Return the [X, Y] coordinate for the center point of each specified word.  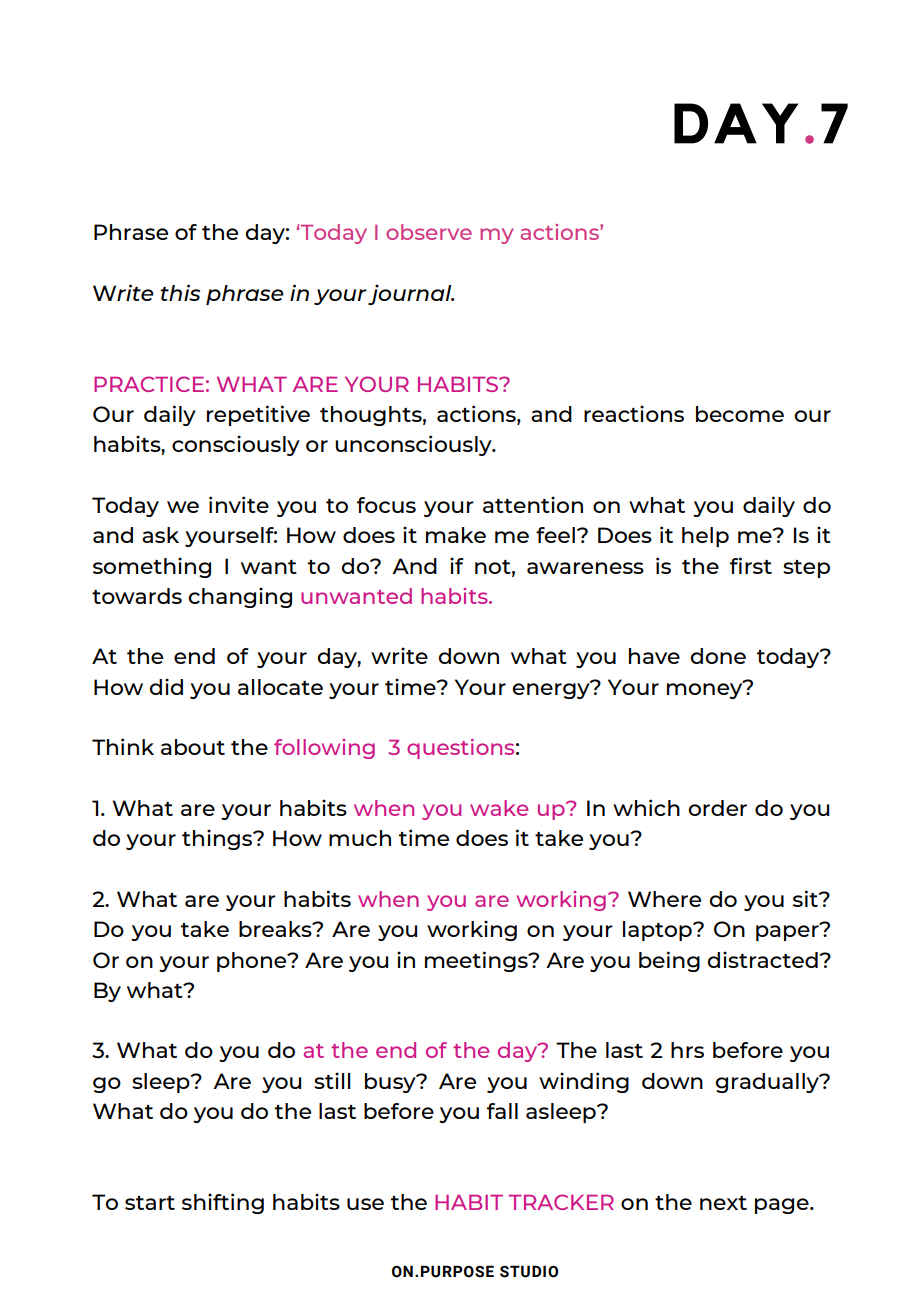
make [456, 535]
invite [239, 504]
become [740, 414]
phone [253, 962]
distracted [762, 959]
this [180, 292]
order [717, 808]
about [193, 747]
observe [429, 232]
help [705, 537]
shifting [223, 1203]
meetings [477, 961]
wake [499, 808]
